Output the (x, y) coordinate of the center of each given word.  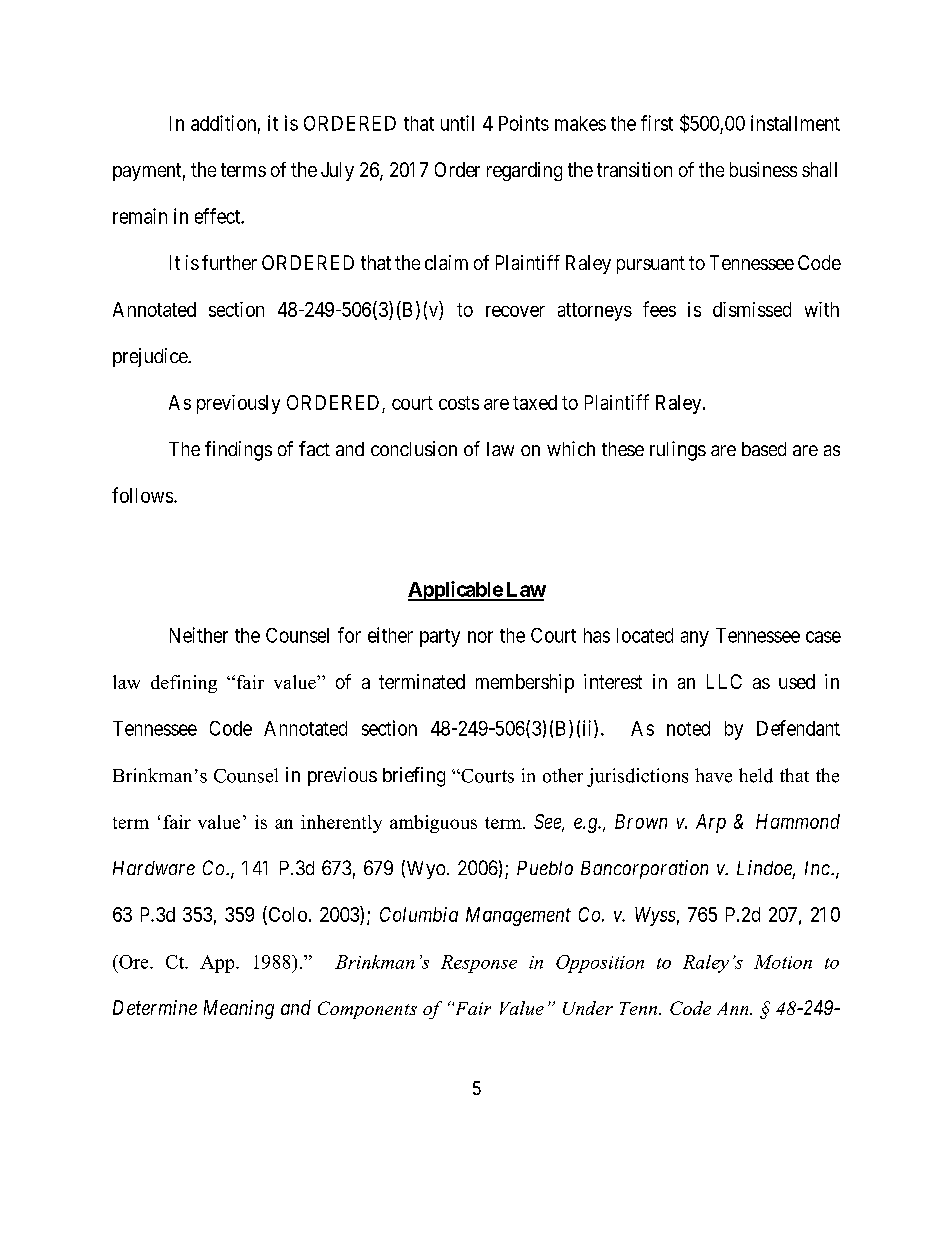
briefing (414, 777)
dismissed (752, 309)
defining (184, 684)
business (763, 169)
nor (480, 637)
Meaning (239, 1009)
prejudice (151, 357)
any (695, 639)
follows (142, 495)
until (457, 123)
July (337, 171)
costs (459, 403)
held (756, 775)
